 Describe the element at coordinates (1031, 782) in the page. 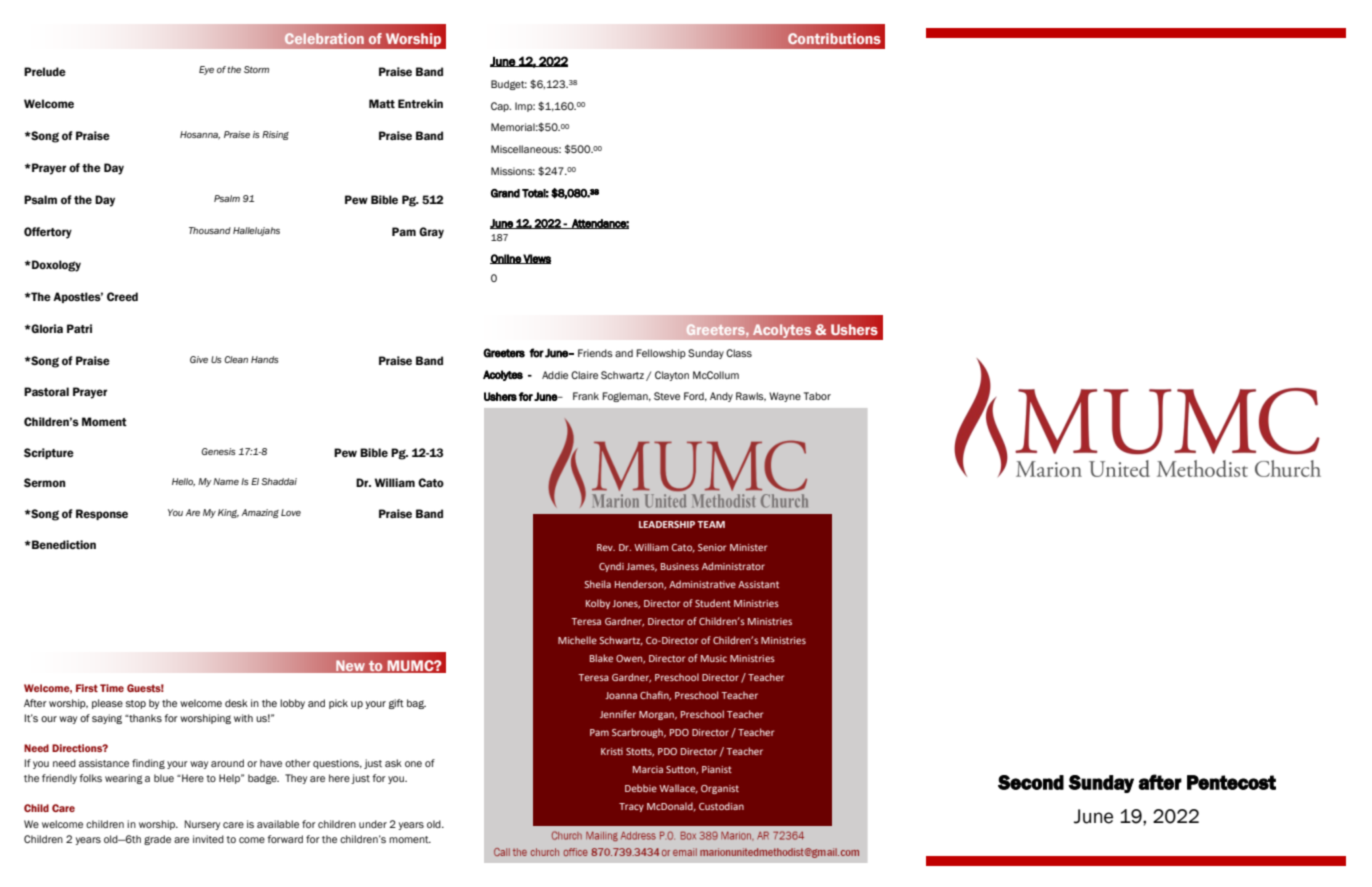

I see `Second` at that location.
